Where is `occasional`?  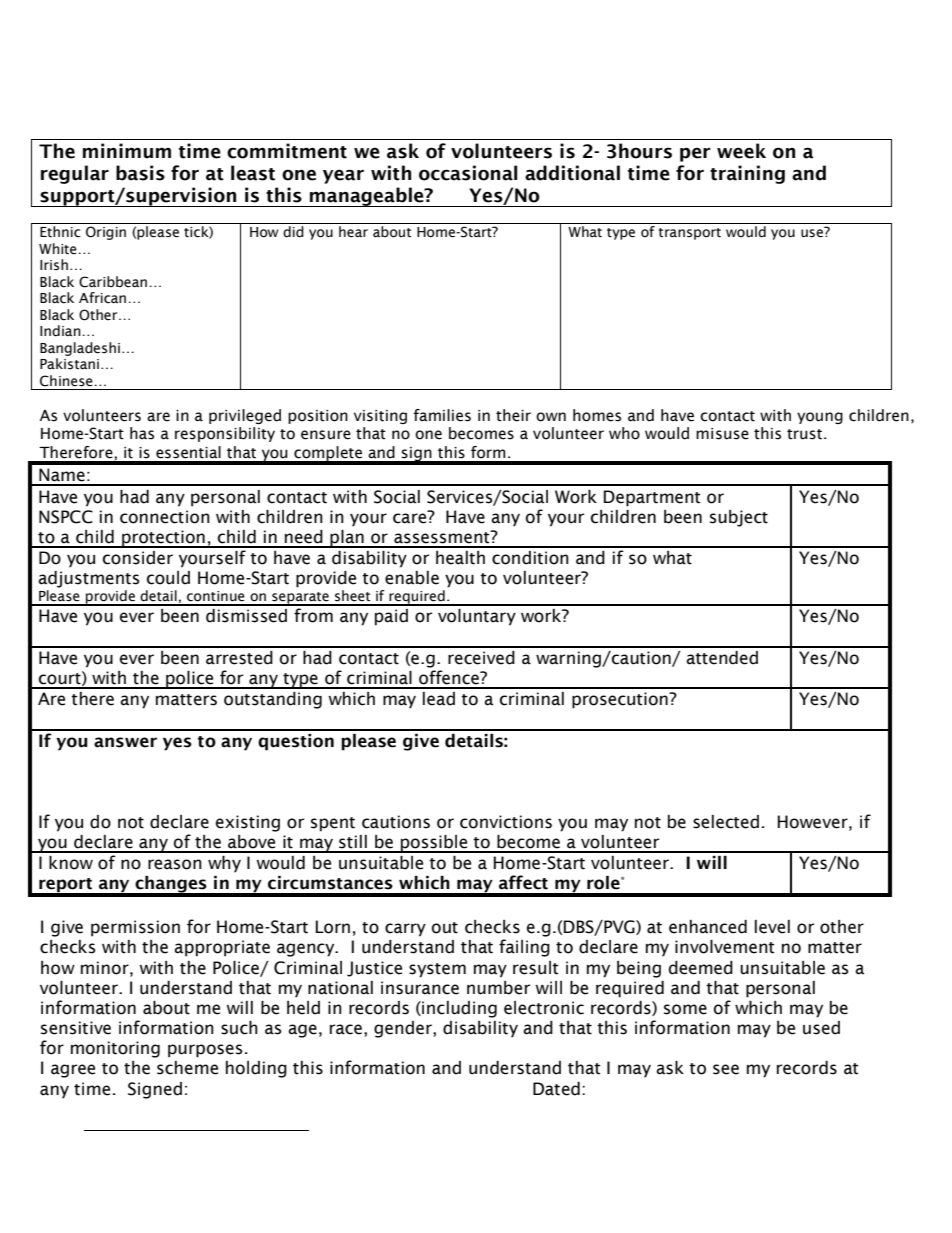
occasional is located at coordinates (468, 173).
